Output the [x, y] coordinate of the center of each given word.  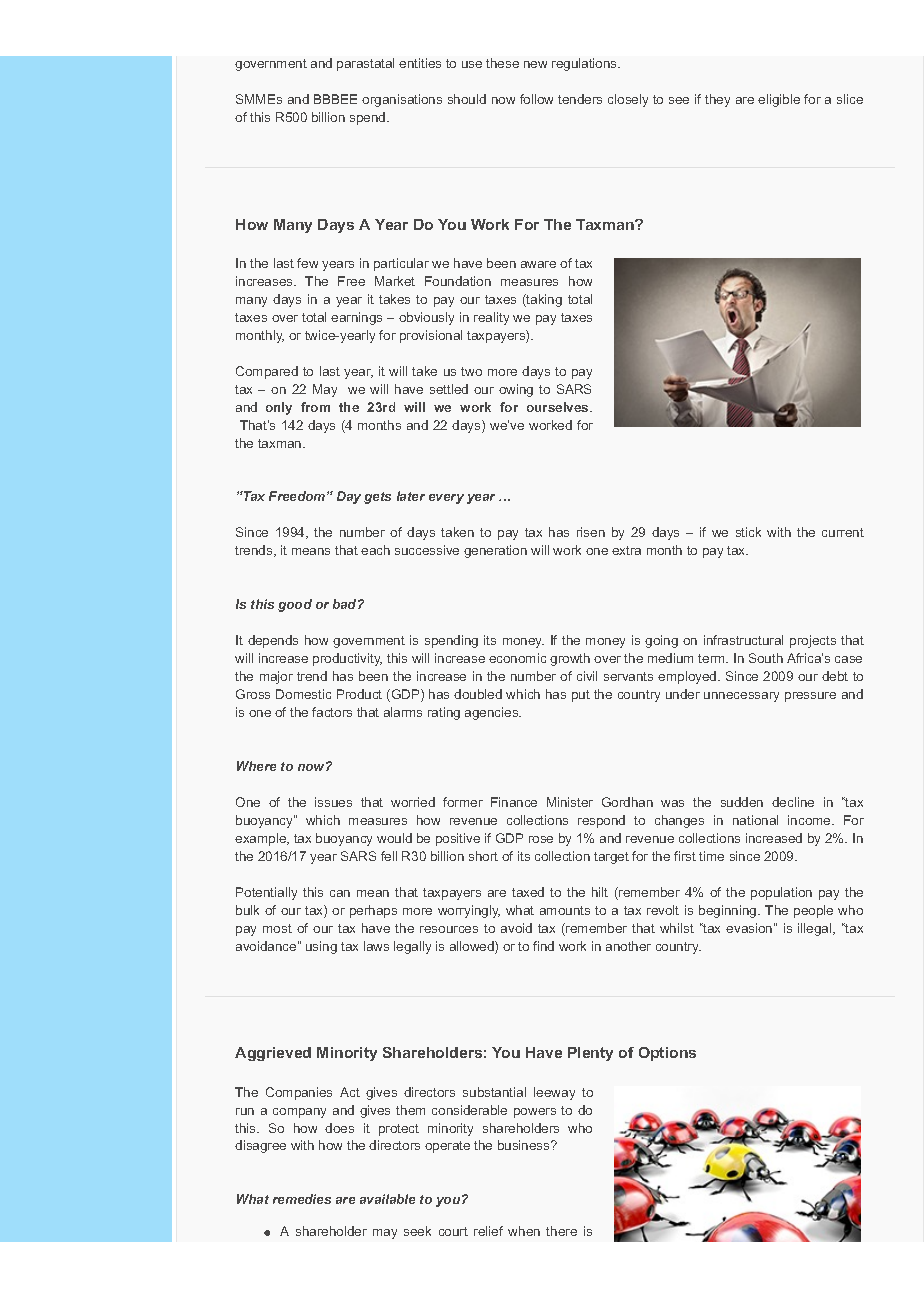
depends [273, 641]
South [766, 658]
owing [516, 390]
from [315, 407]
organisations [402, 100]
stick [748, 532]
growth [570, 659]
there [561, 1231]
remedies [302, 1199]
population [781, 893]
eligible [779, 100]
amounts [565, 910]
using [321, 947]
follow [536, 99]
